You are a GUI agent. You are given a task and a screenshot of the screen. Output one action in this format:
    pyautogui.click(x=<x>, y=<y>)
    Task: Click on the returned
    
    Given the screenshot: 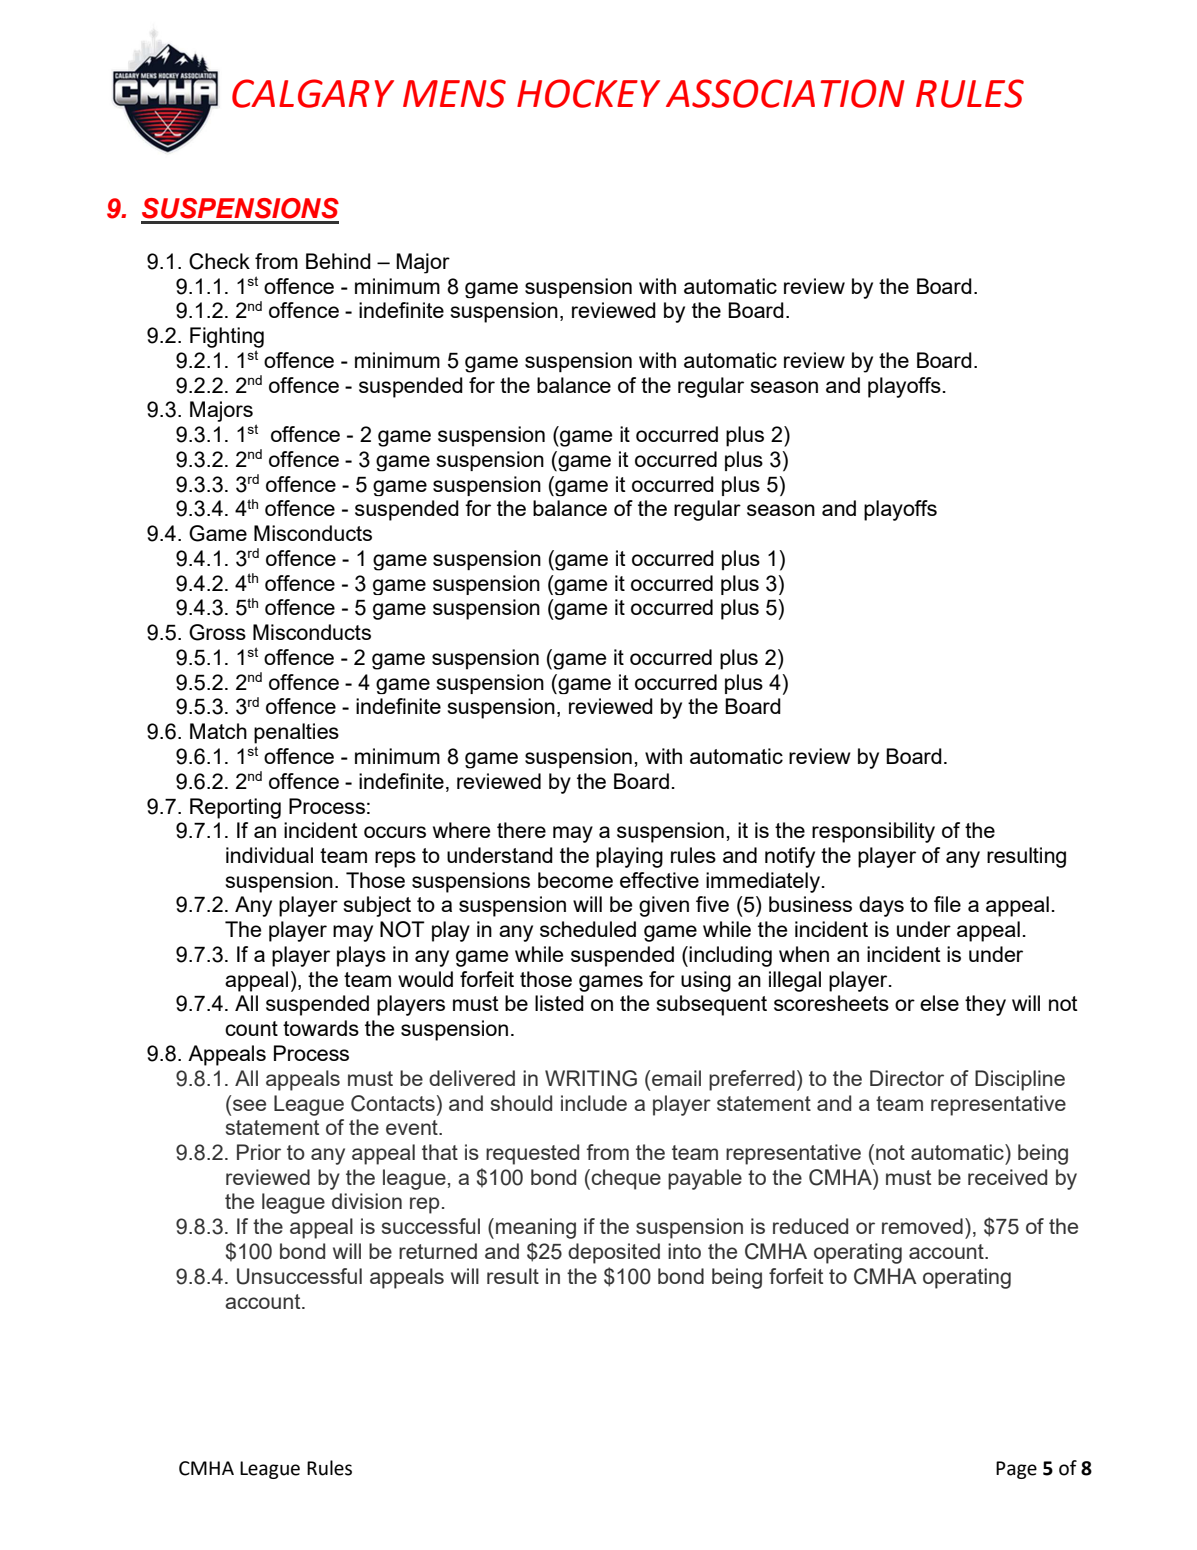 What is the action you would take?
    pyautogui.click(x=438, y=1251)
